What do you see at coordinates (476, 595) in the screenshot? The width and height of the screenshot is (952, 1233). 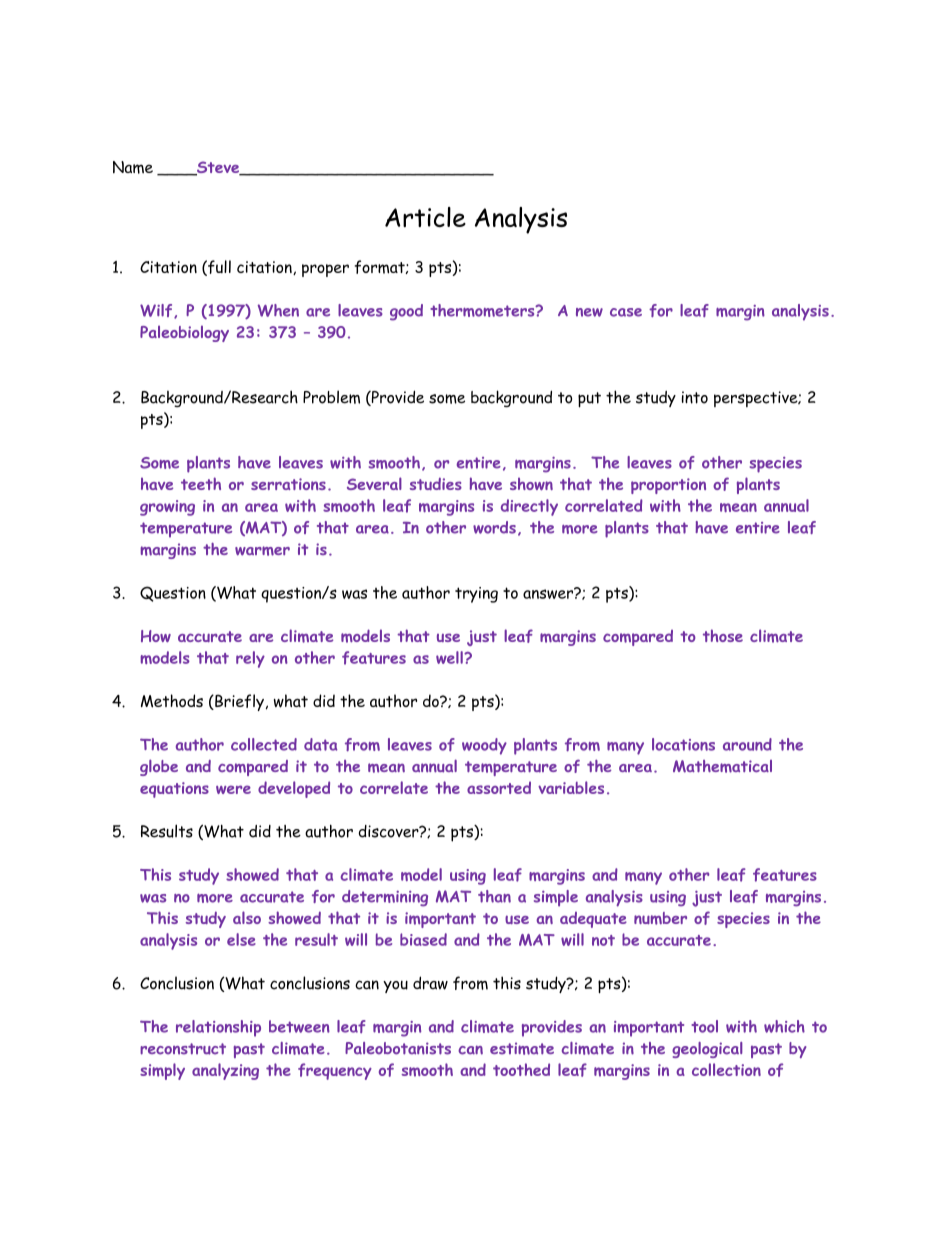 I see `trying` at bounding box center [476, 595].
